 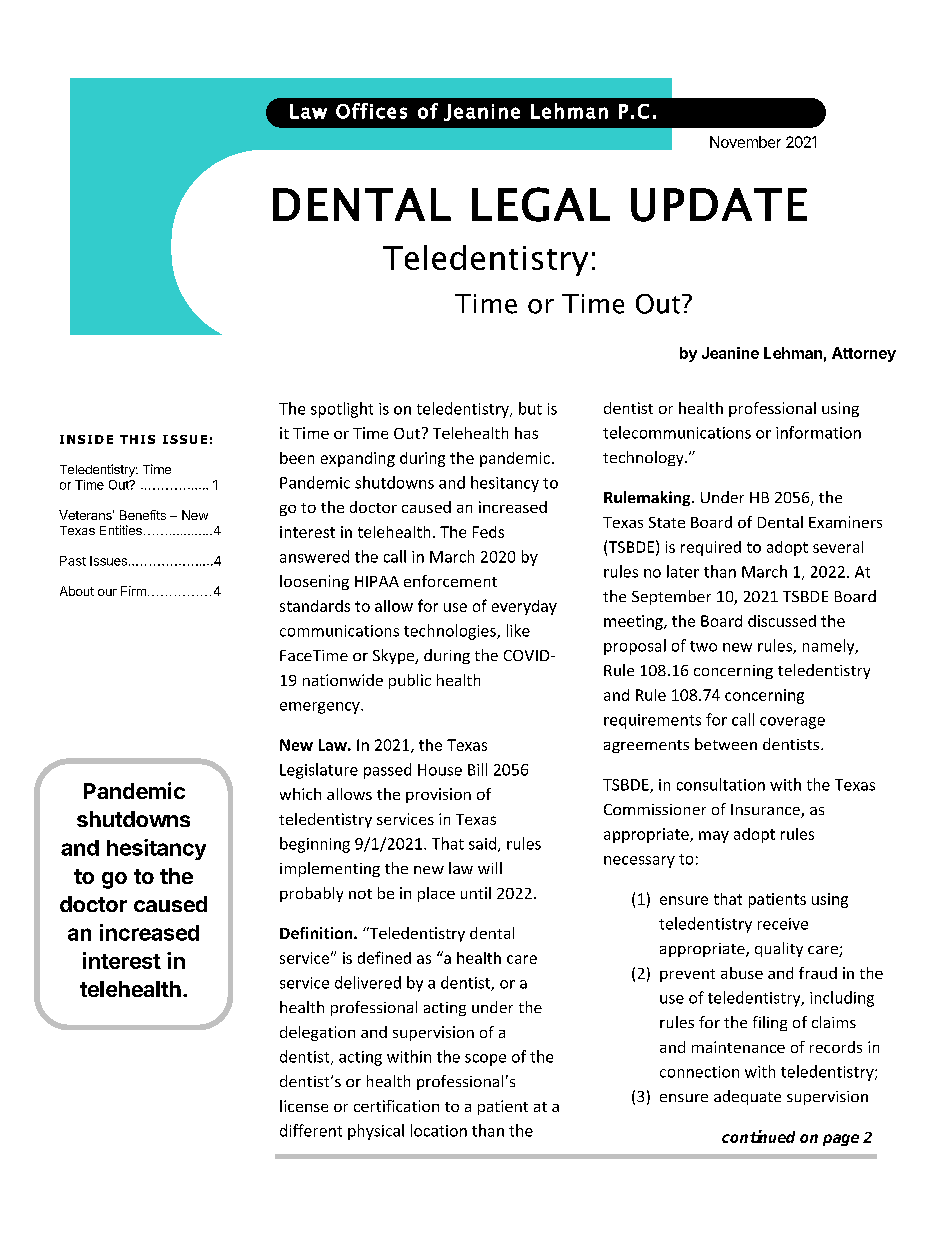 I want to click on adequate, so click(x=747, y=1097).
